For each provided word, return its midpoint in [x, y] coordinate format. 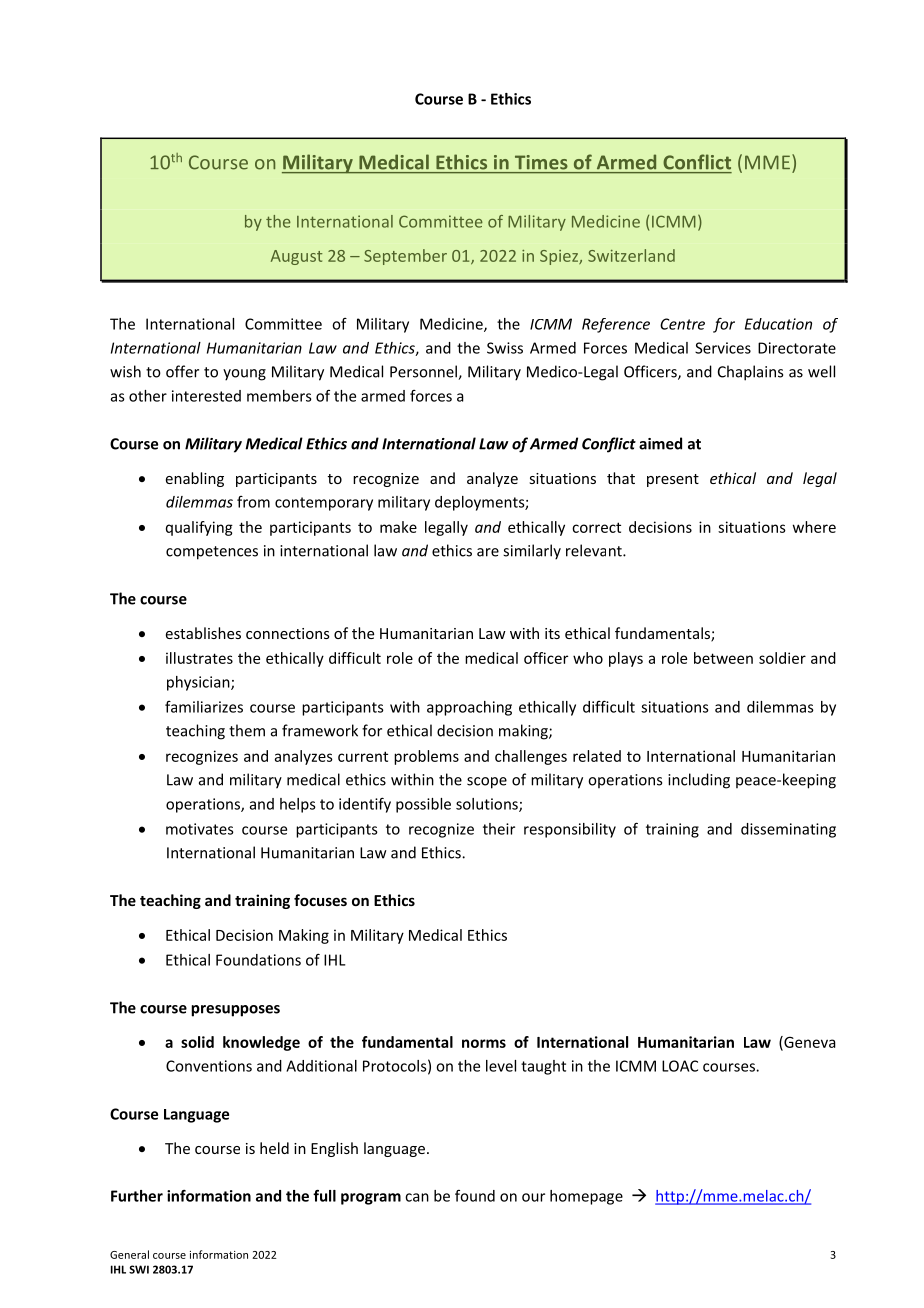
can [417, 1197]
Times [541, 162]
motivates [200, 829]
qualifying [199, 528]
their [499, 829]
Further [137, 1196]
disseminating [788, 830]
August [296, 257]
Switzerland [631, 255]
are [488, 552]
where [814, 527]
